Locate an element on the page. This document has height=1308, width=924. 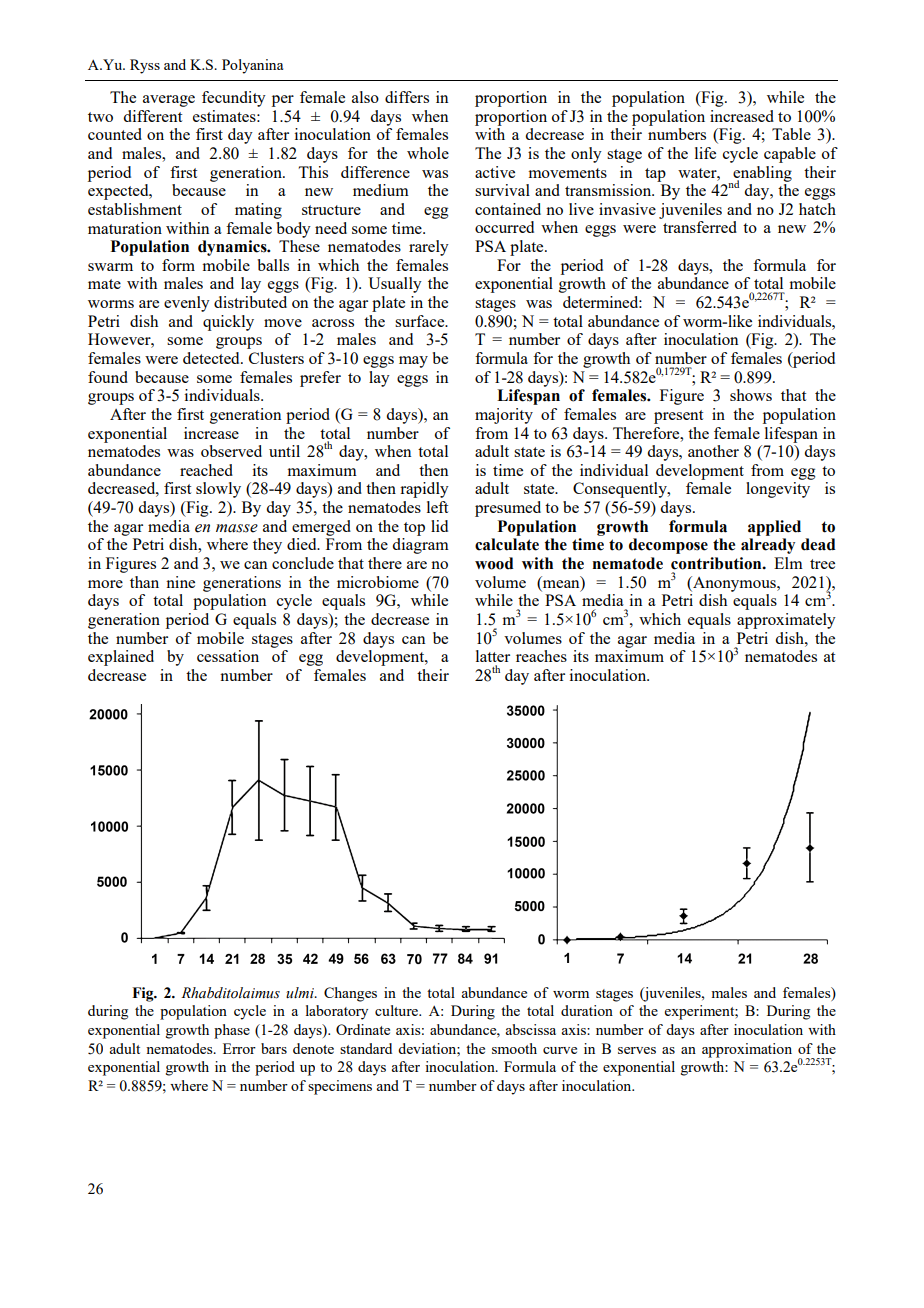
wood is located at coordinates (494, 563).
